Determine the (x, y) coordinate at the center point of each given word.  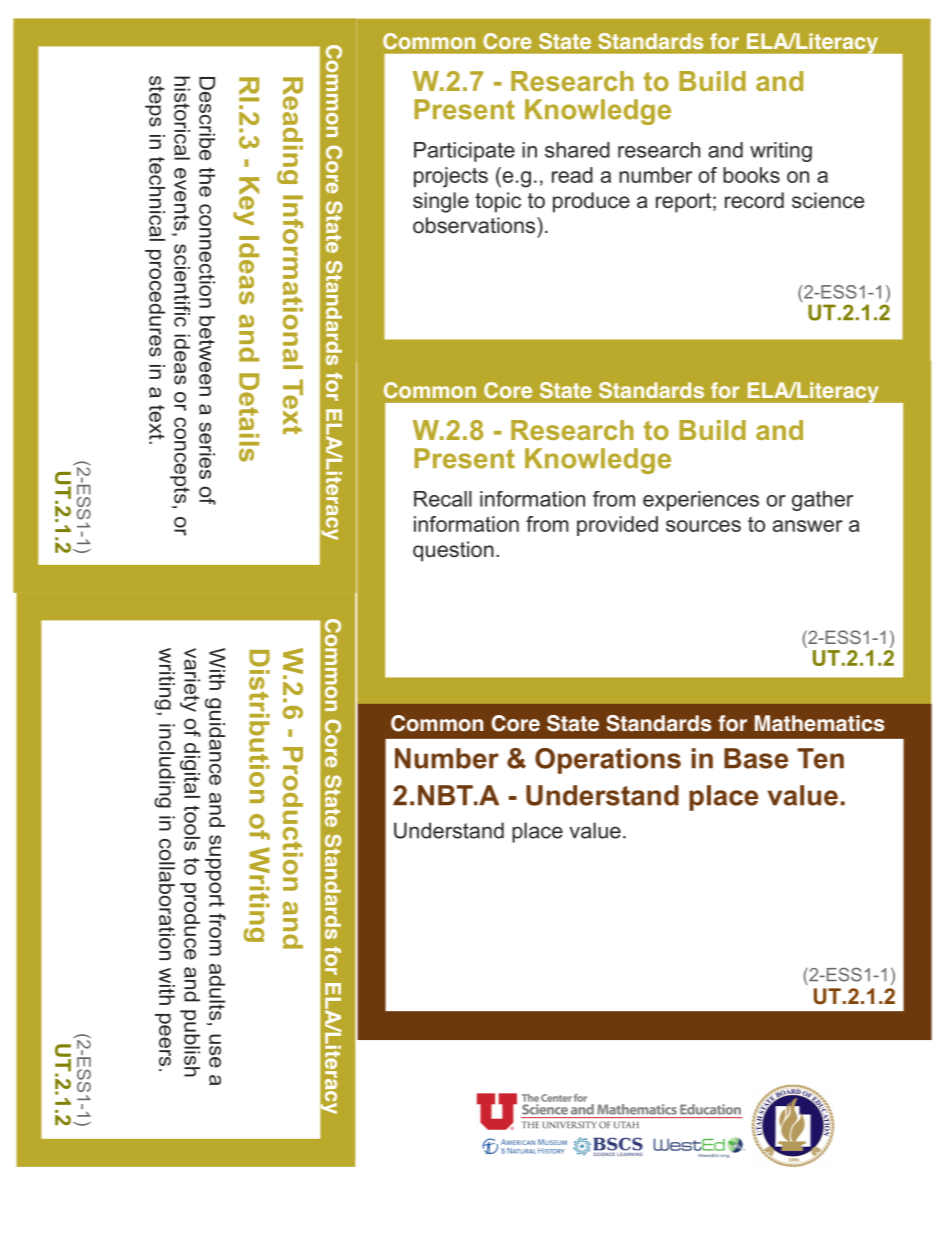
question (453, 551)
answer (808, 526)
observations (474, 225)
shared (577, 150)
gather (822, 501)
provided (617, 526)
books (751, 175)
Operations (608, 761)
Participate (464, 152)
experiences (701, 501)
